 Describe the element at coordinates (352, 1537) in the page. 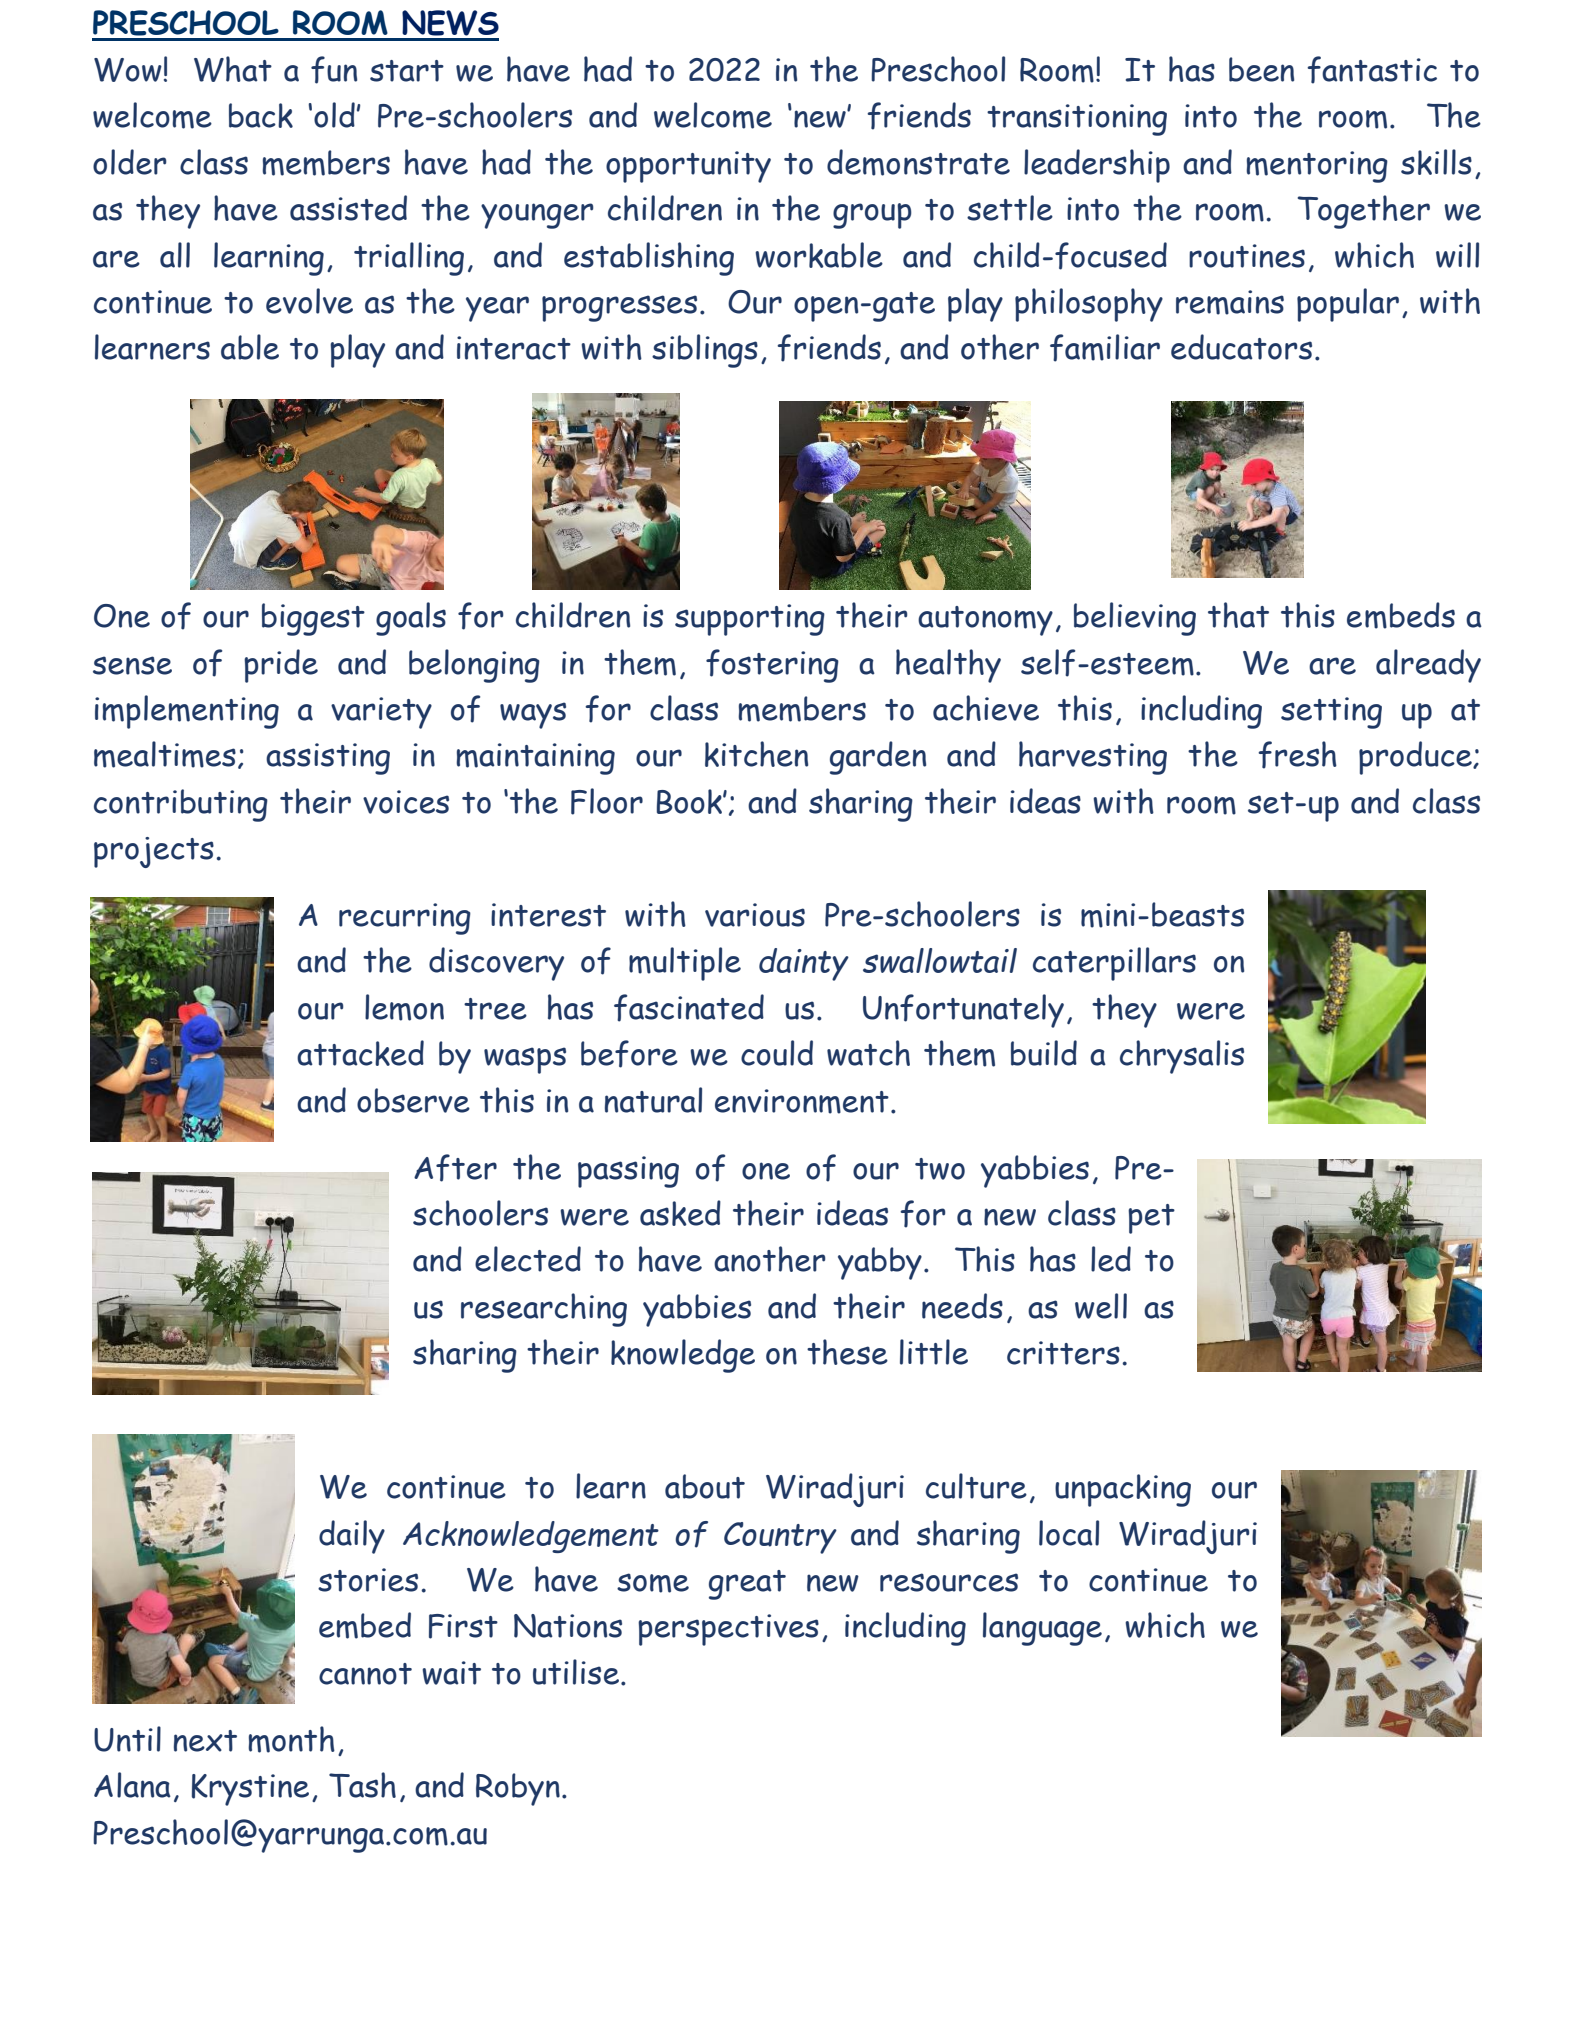

I see `daily` at that location.
